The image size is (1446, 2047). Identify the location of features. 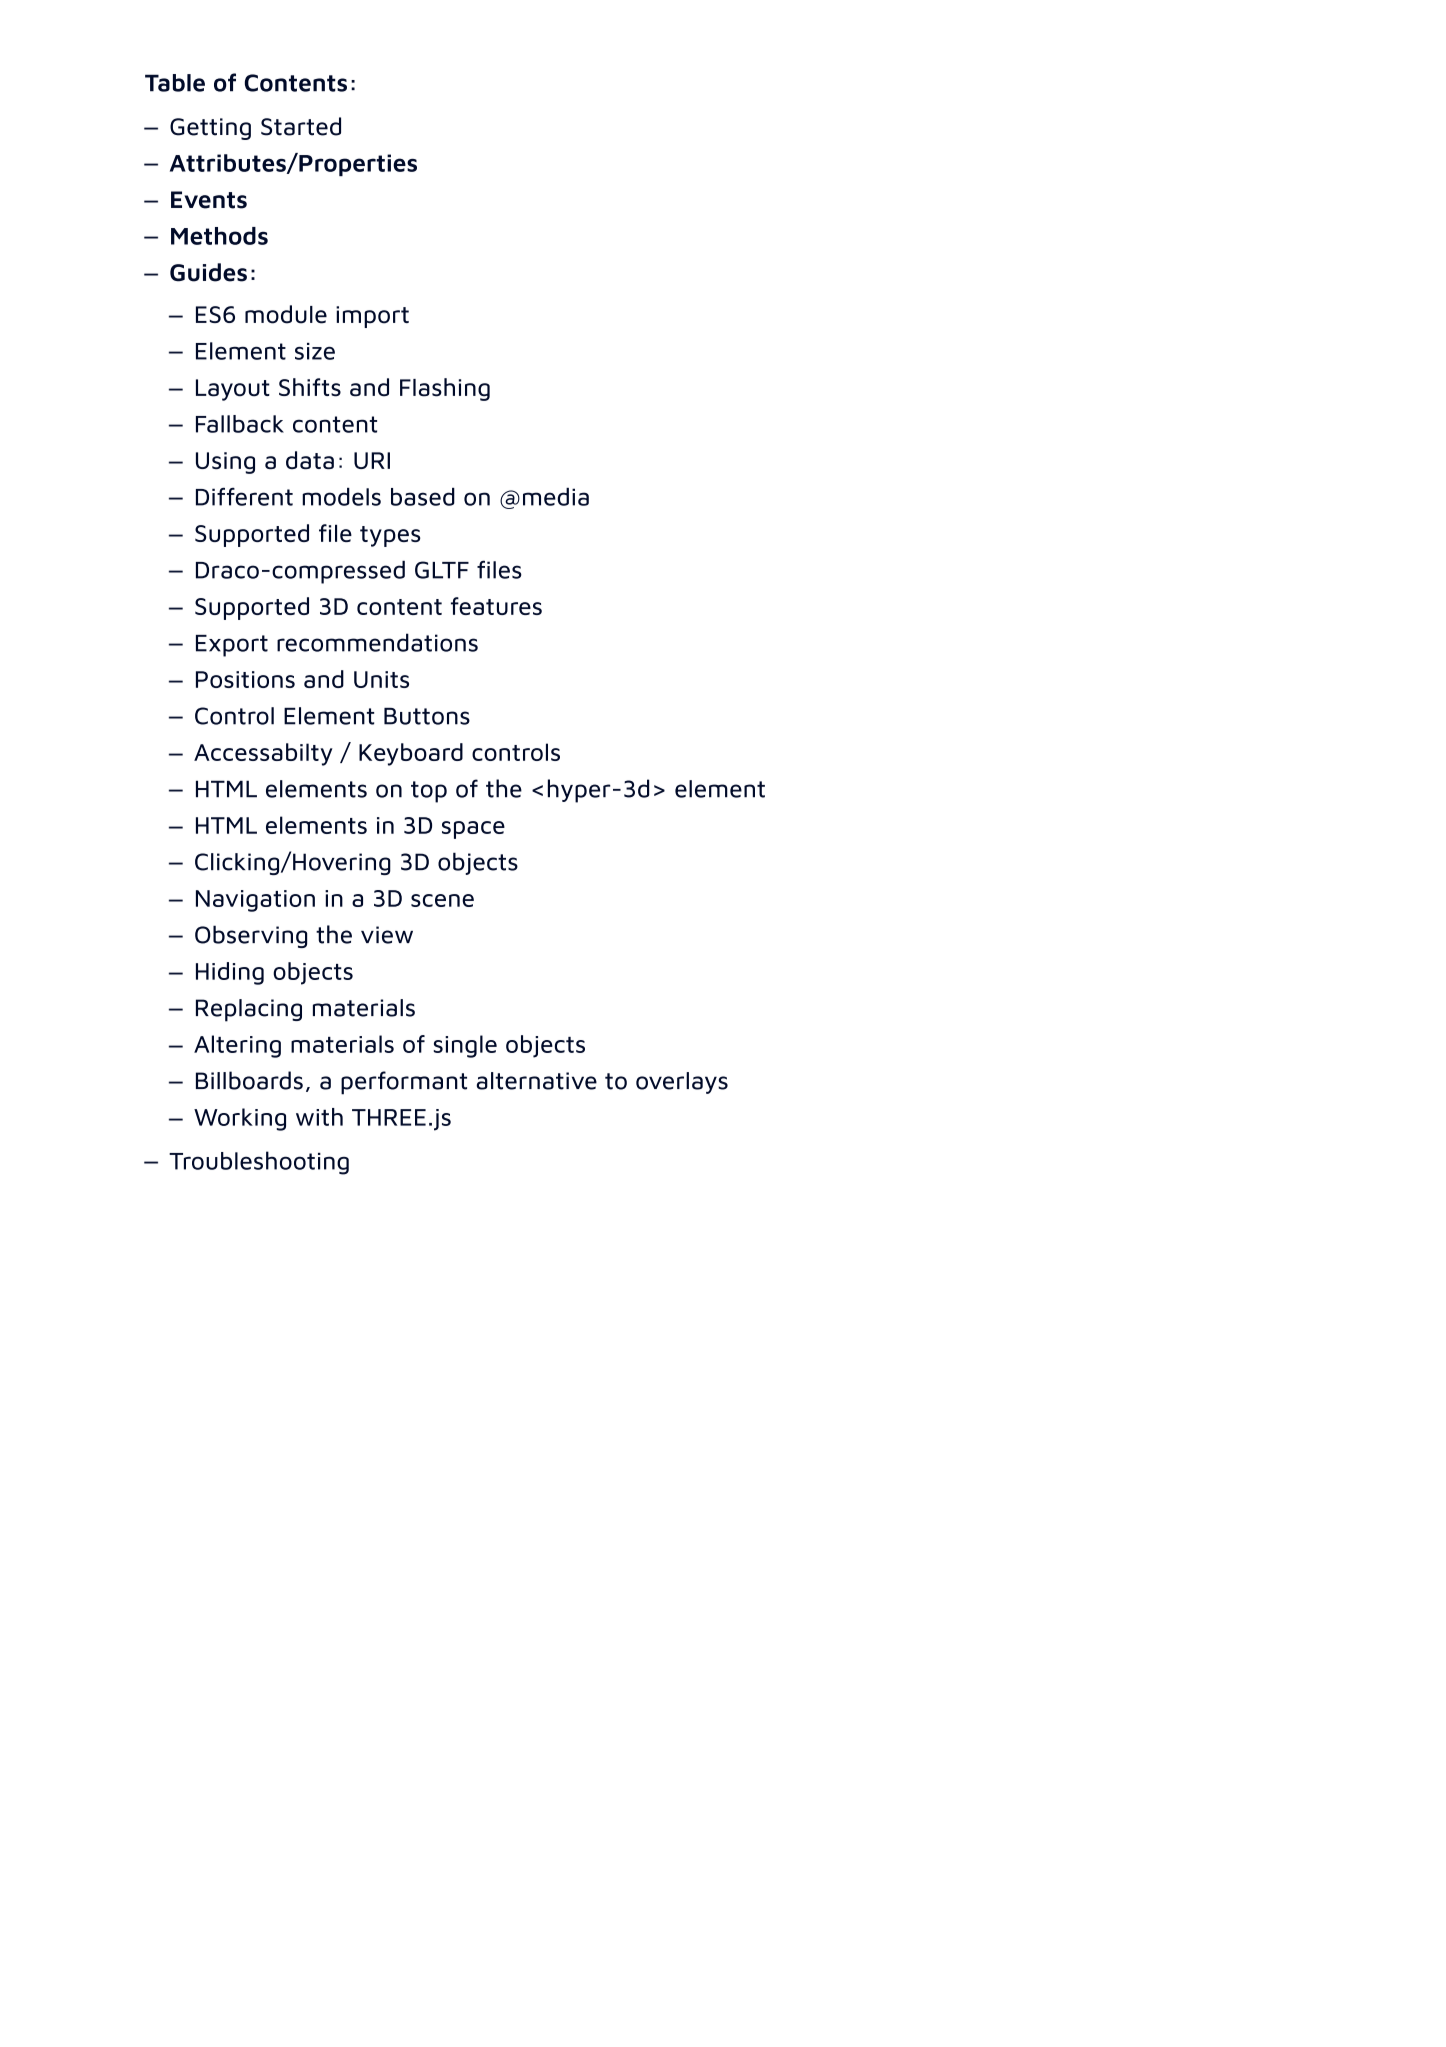
(496, 606).
